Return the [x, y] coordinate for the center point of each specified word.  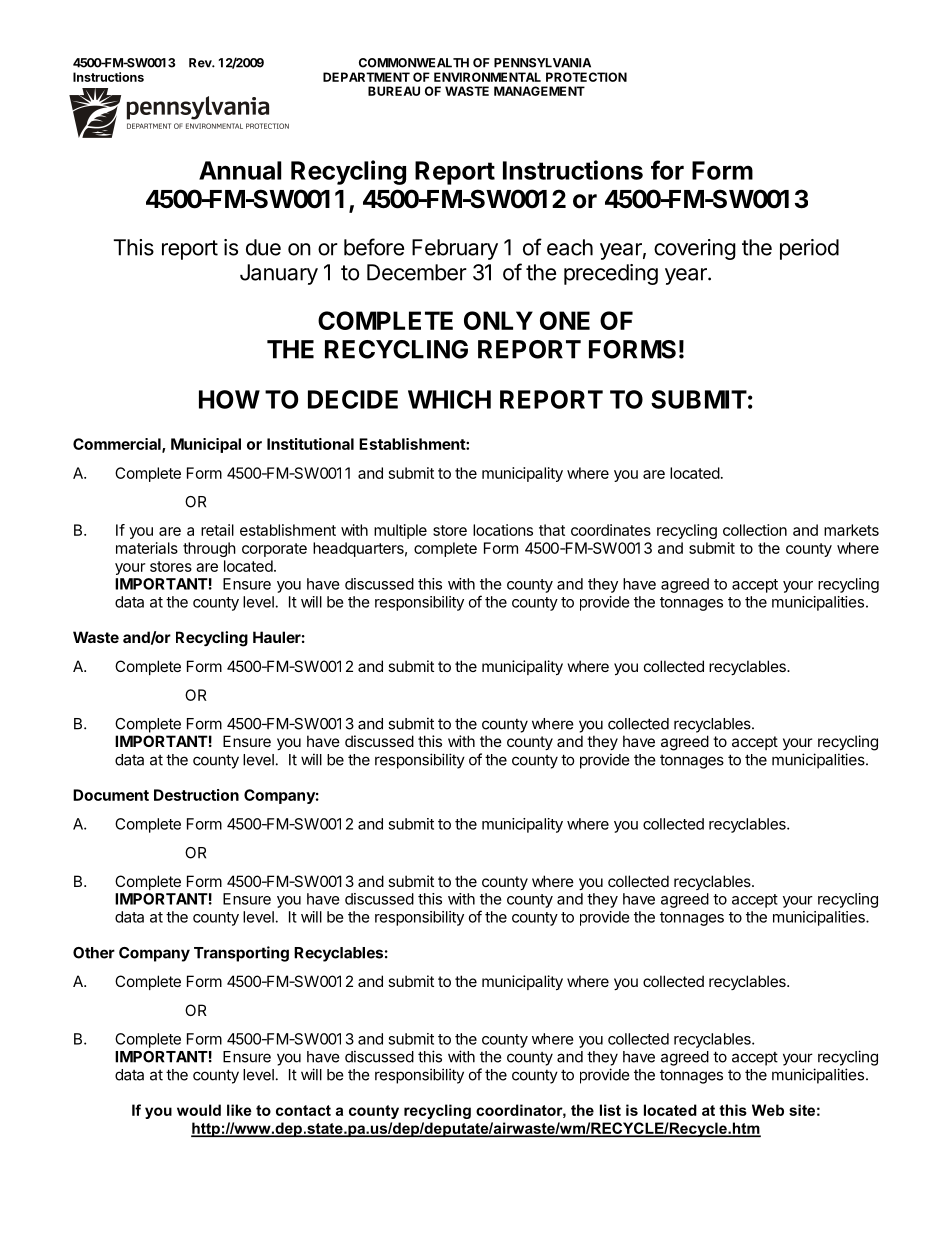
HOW [229, 399]
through [209, 549]
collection [755, 530]
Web [768, 1110]
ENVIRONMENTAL [487, 77]
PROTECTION [586, 77]
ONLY [498, 320]
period [809, 249]
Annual [240, 170]
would [199, 1110]
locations [503, 530]
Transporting [241, 954]
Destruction [196, 795]
